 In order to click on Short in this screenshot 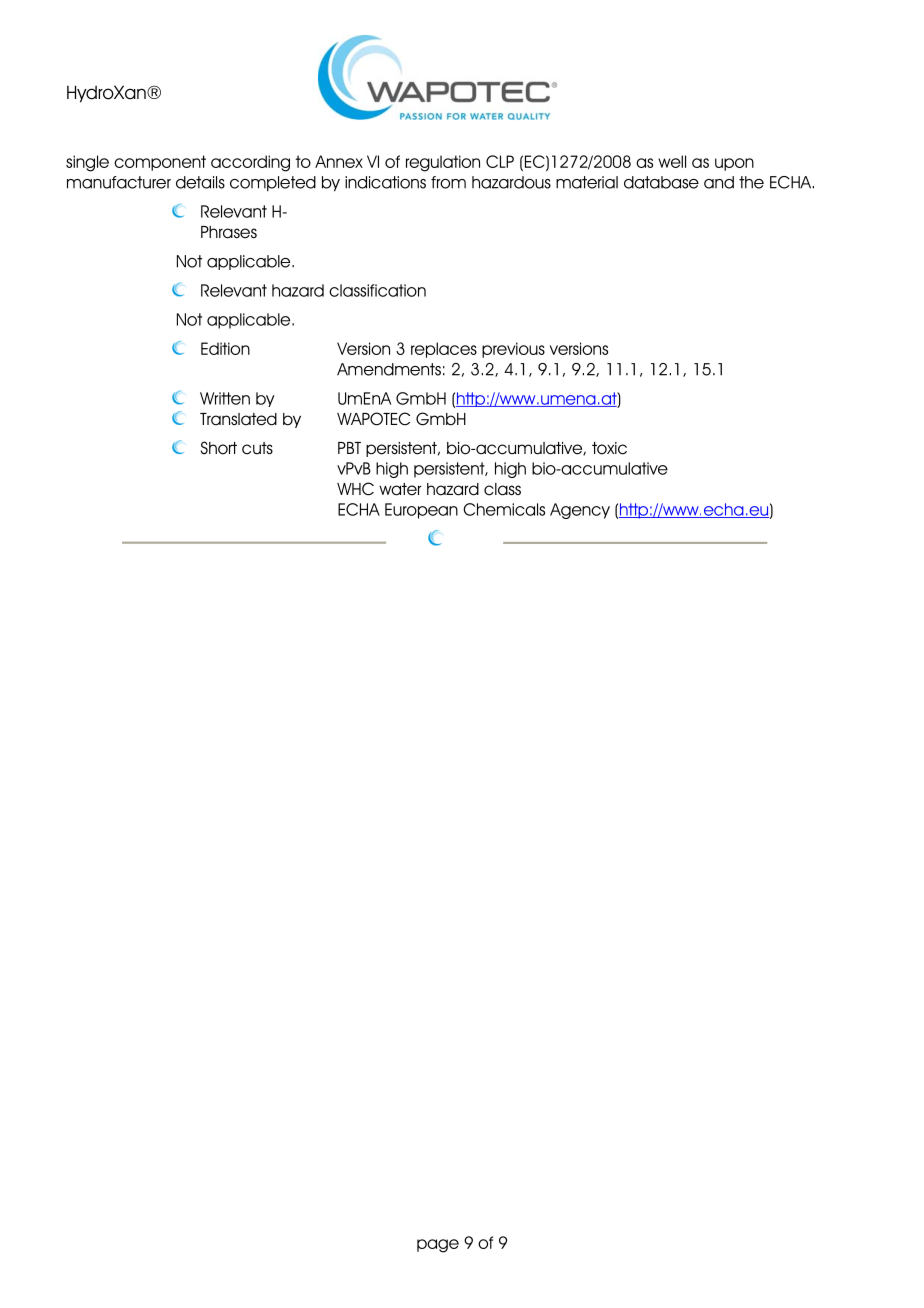, I will do `click(219, 448)`.
